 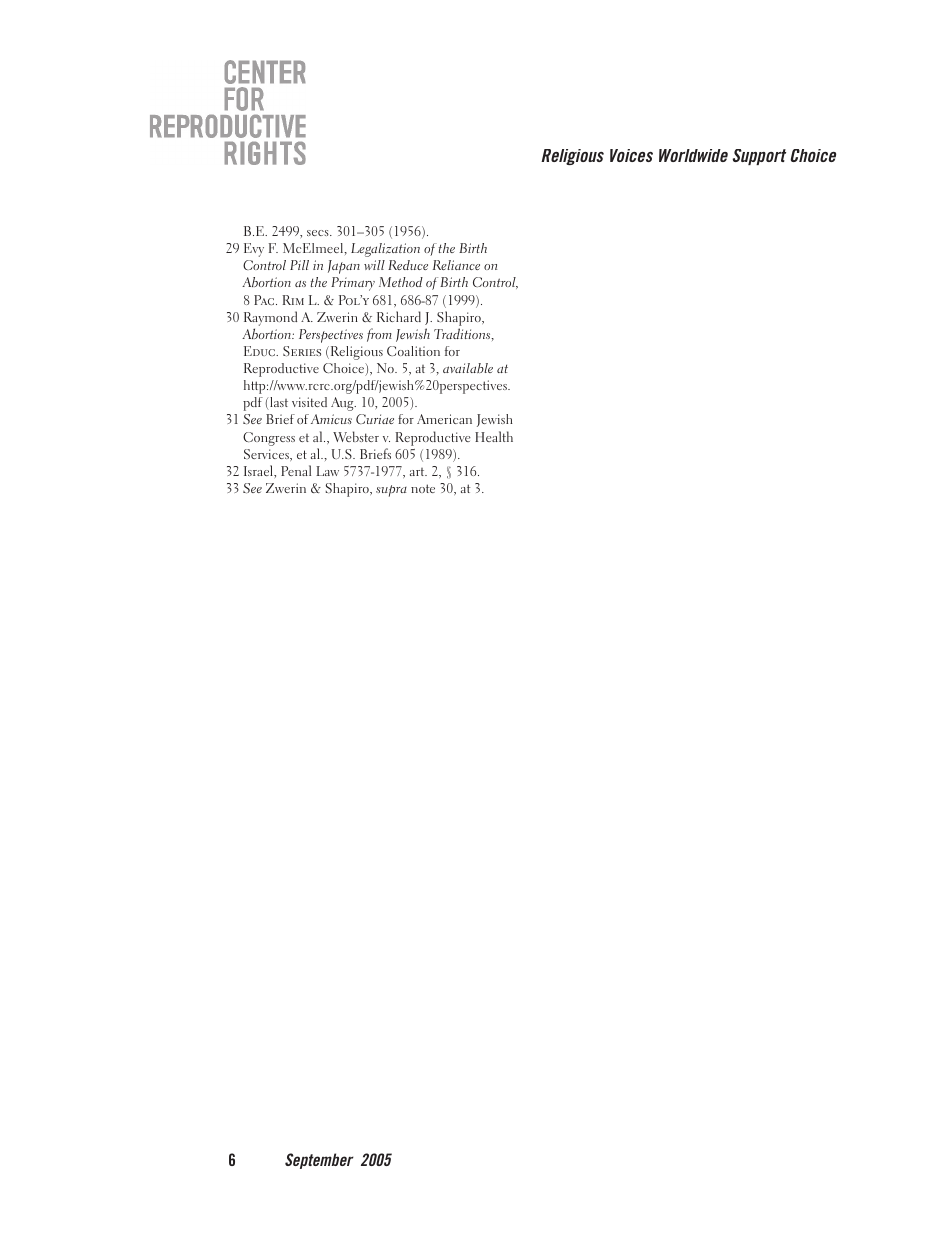 I want to click on available, so click(x=468, y=368).
